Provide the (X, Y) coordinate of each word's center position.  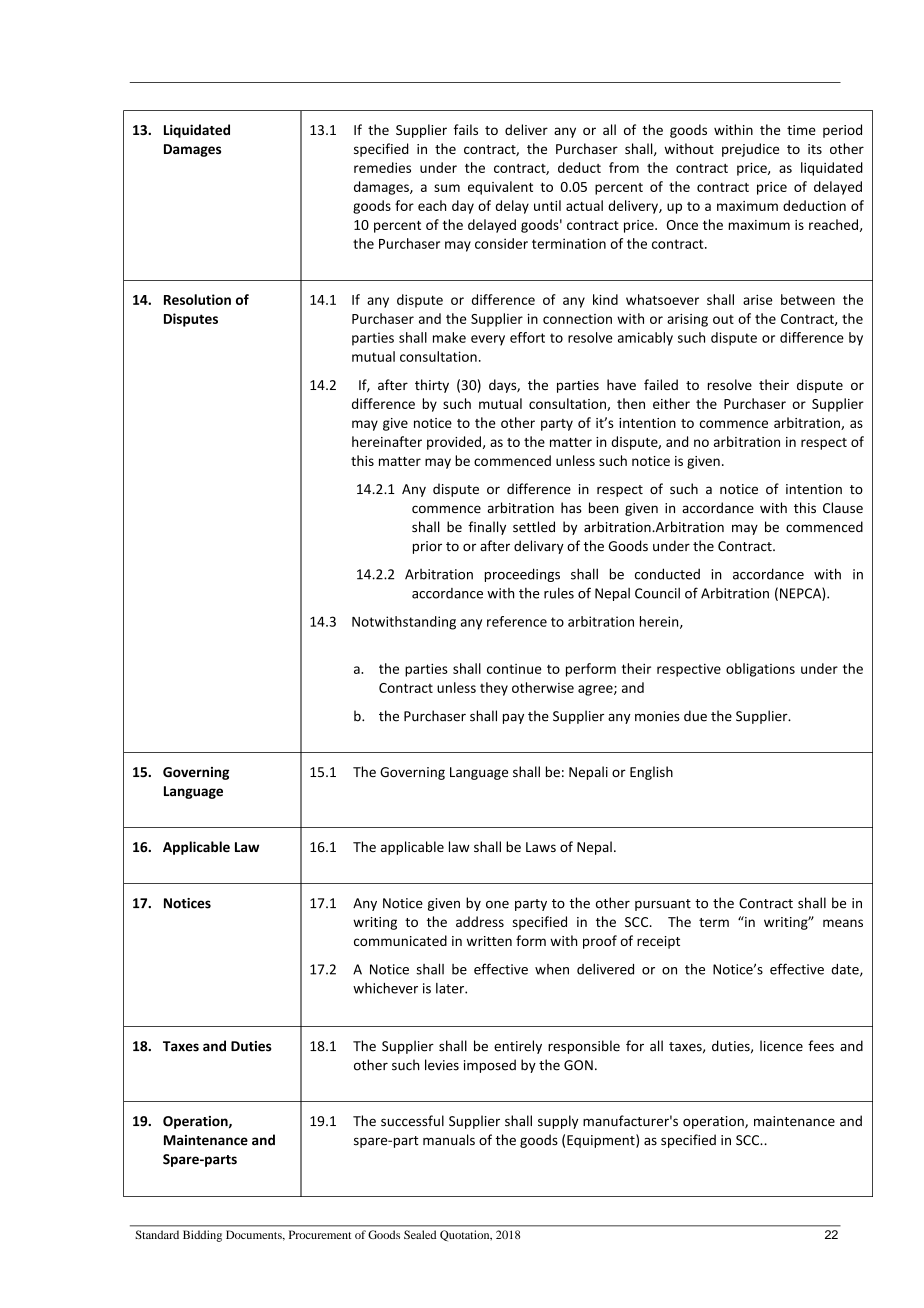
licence (781, 1046)
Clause (843, 508)
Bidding (202, 1236)
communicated (400, 940)
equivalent (500, 188)
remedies (382, 167)
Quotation (466, 1235)
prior (427, 547)
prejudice (750, 150)
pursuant (663, 905)
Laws (541, 847)
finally (487, 528)
